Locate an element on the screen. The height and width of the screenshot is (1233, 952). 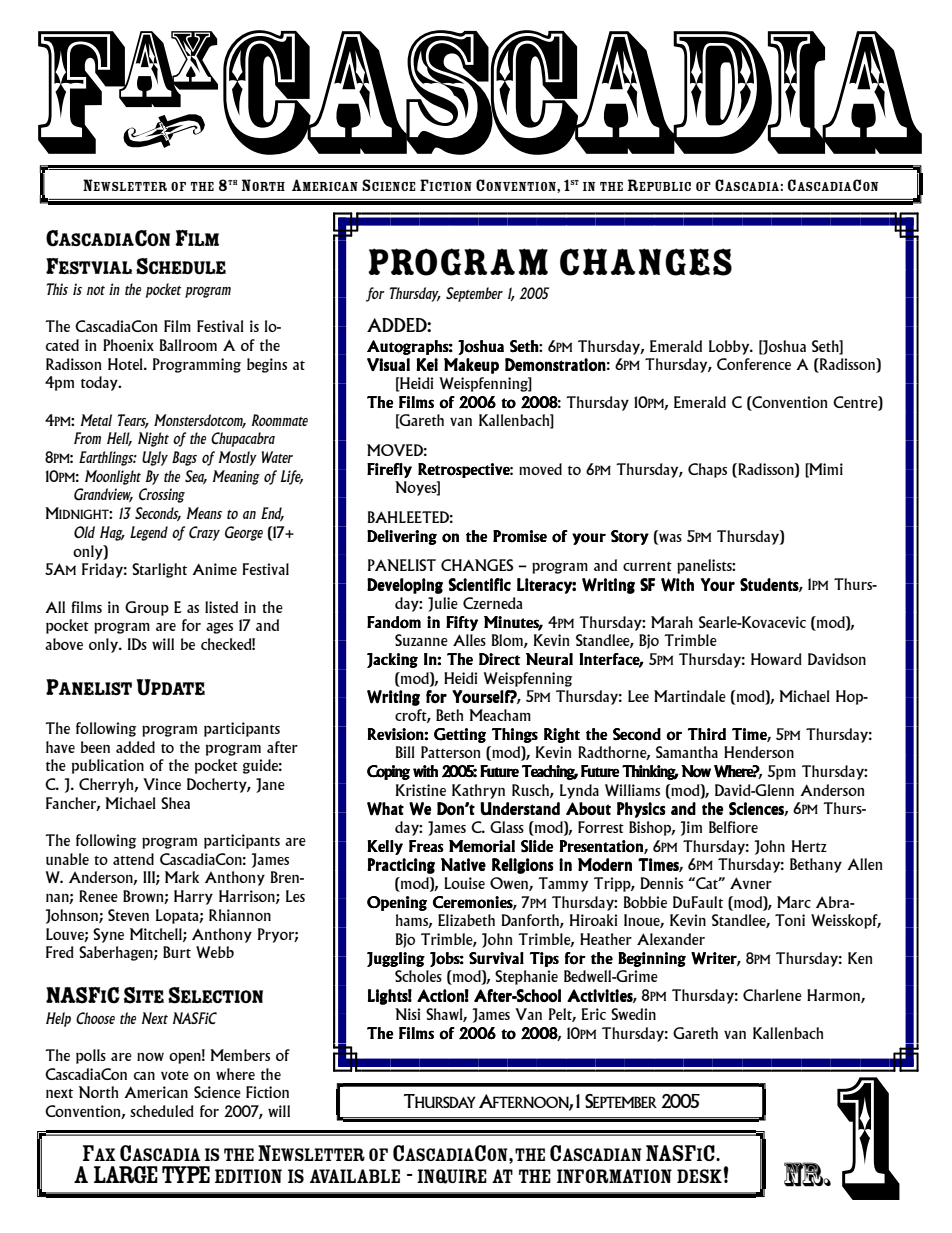
Avner is located at coordinates (751, 883).
